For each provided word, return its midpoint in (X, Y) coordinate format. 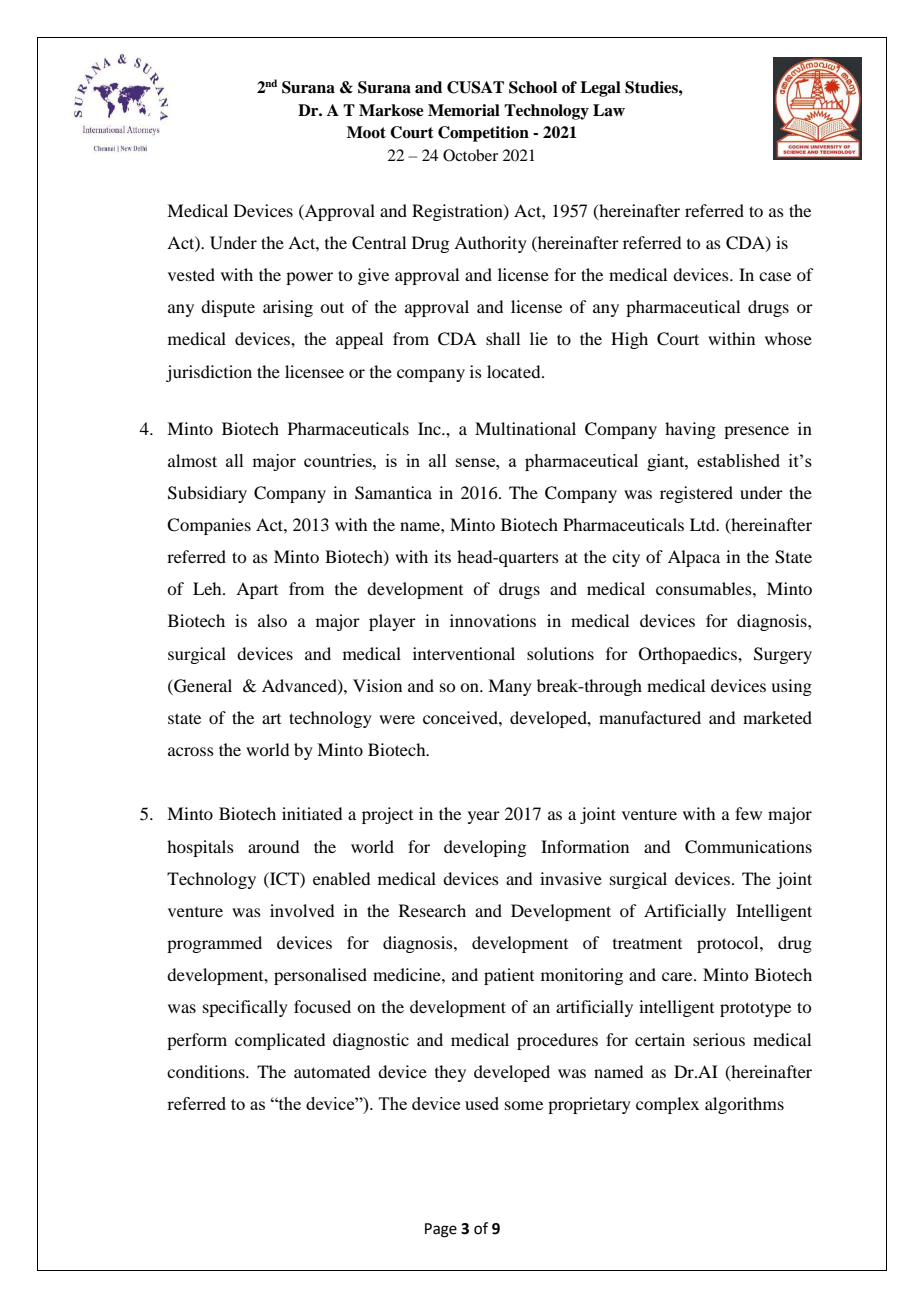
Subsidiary (207, 494)
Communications (748, 847)
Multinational (525, 428)
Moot (366, 132)
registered (696, 494)
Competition (483, 134)
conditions (207, 1071)
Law (609, 110)
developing (485, 848)
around (273, 846)
